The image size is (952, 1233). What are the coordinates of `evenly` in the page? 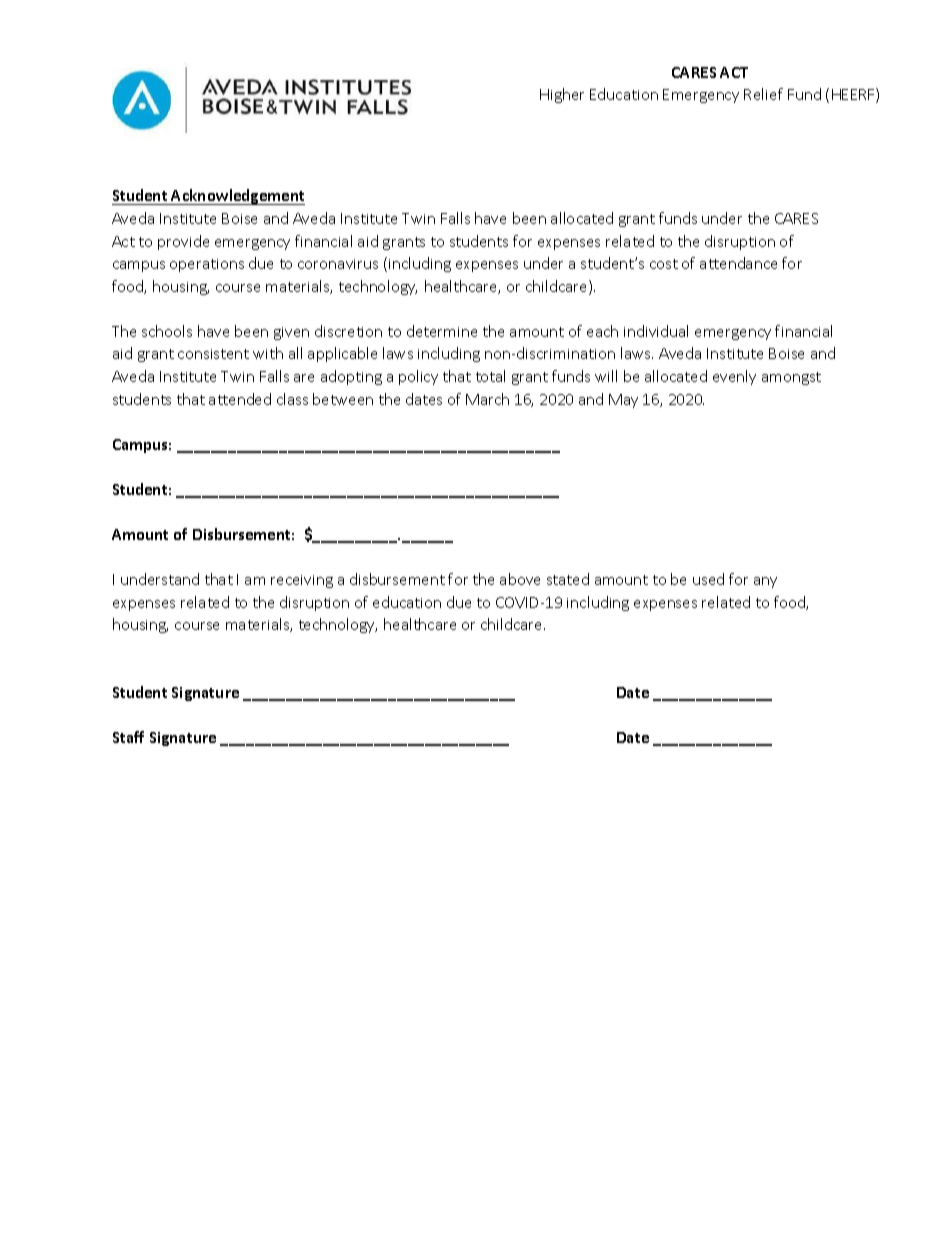 It's located at (734, 377).
